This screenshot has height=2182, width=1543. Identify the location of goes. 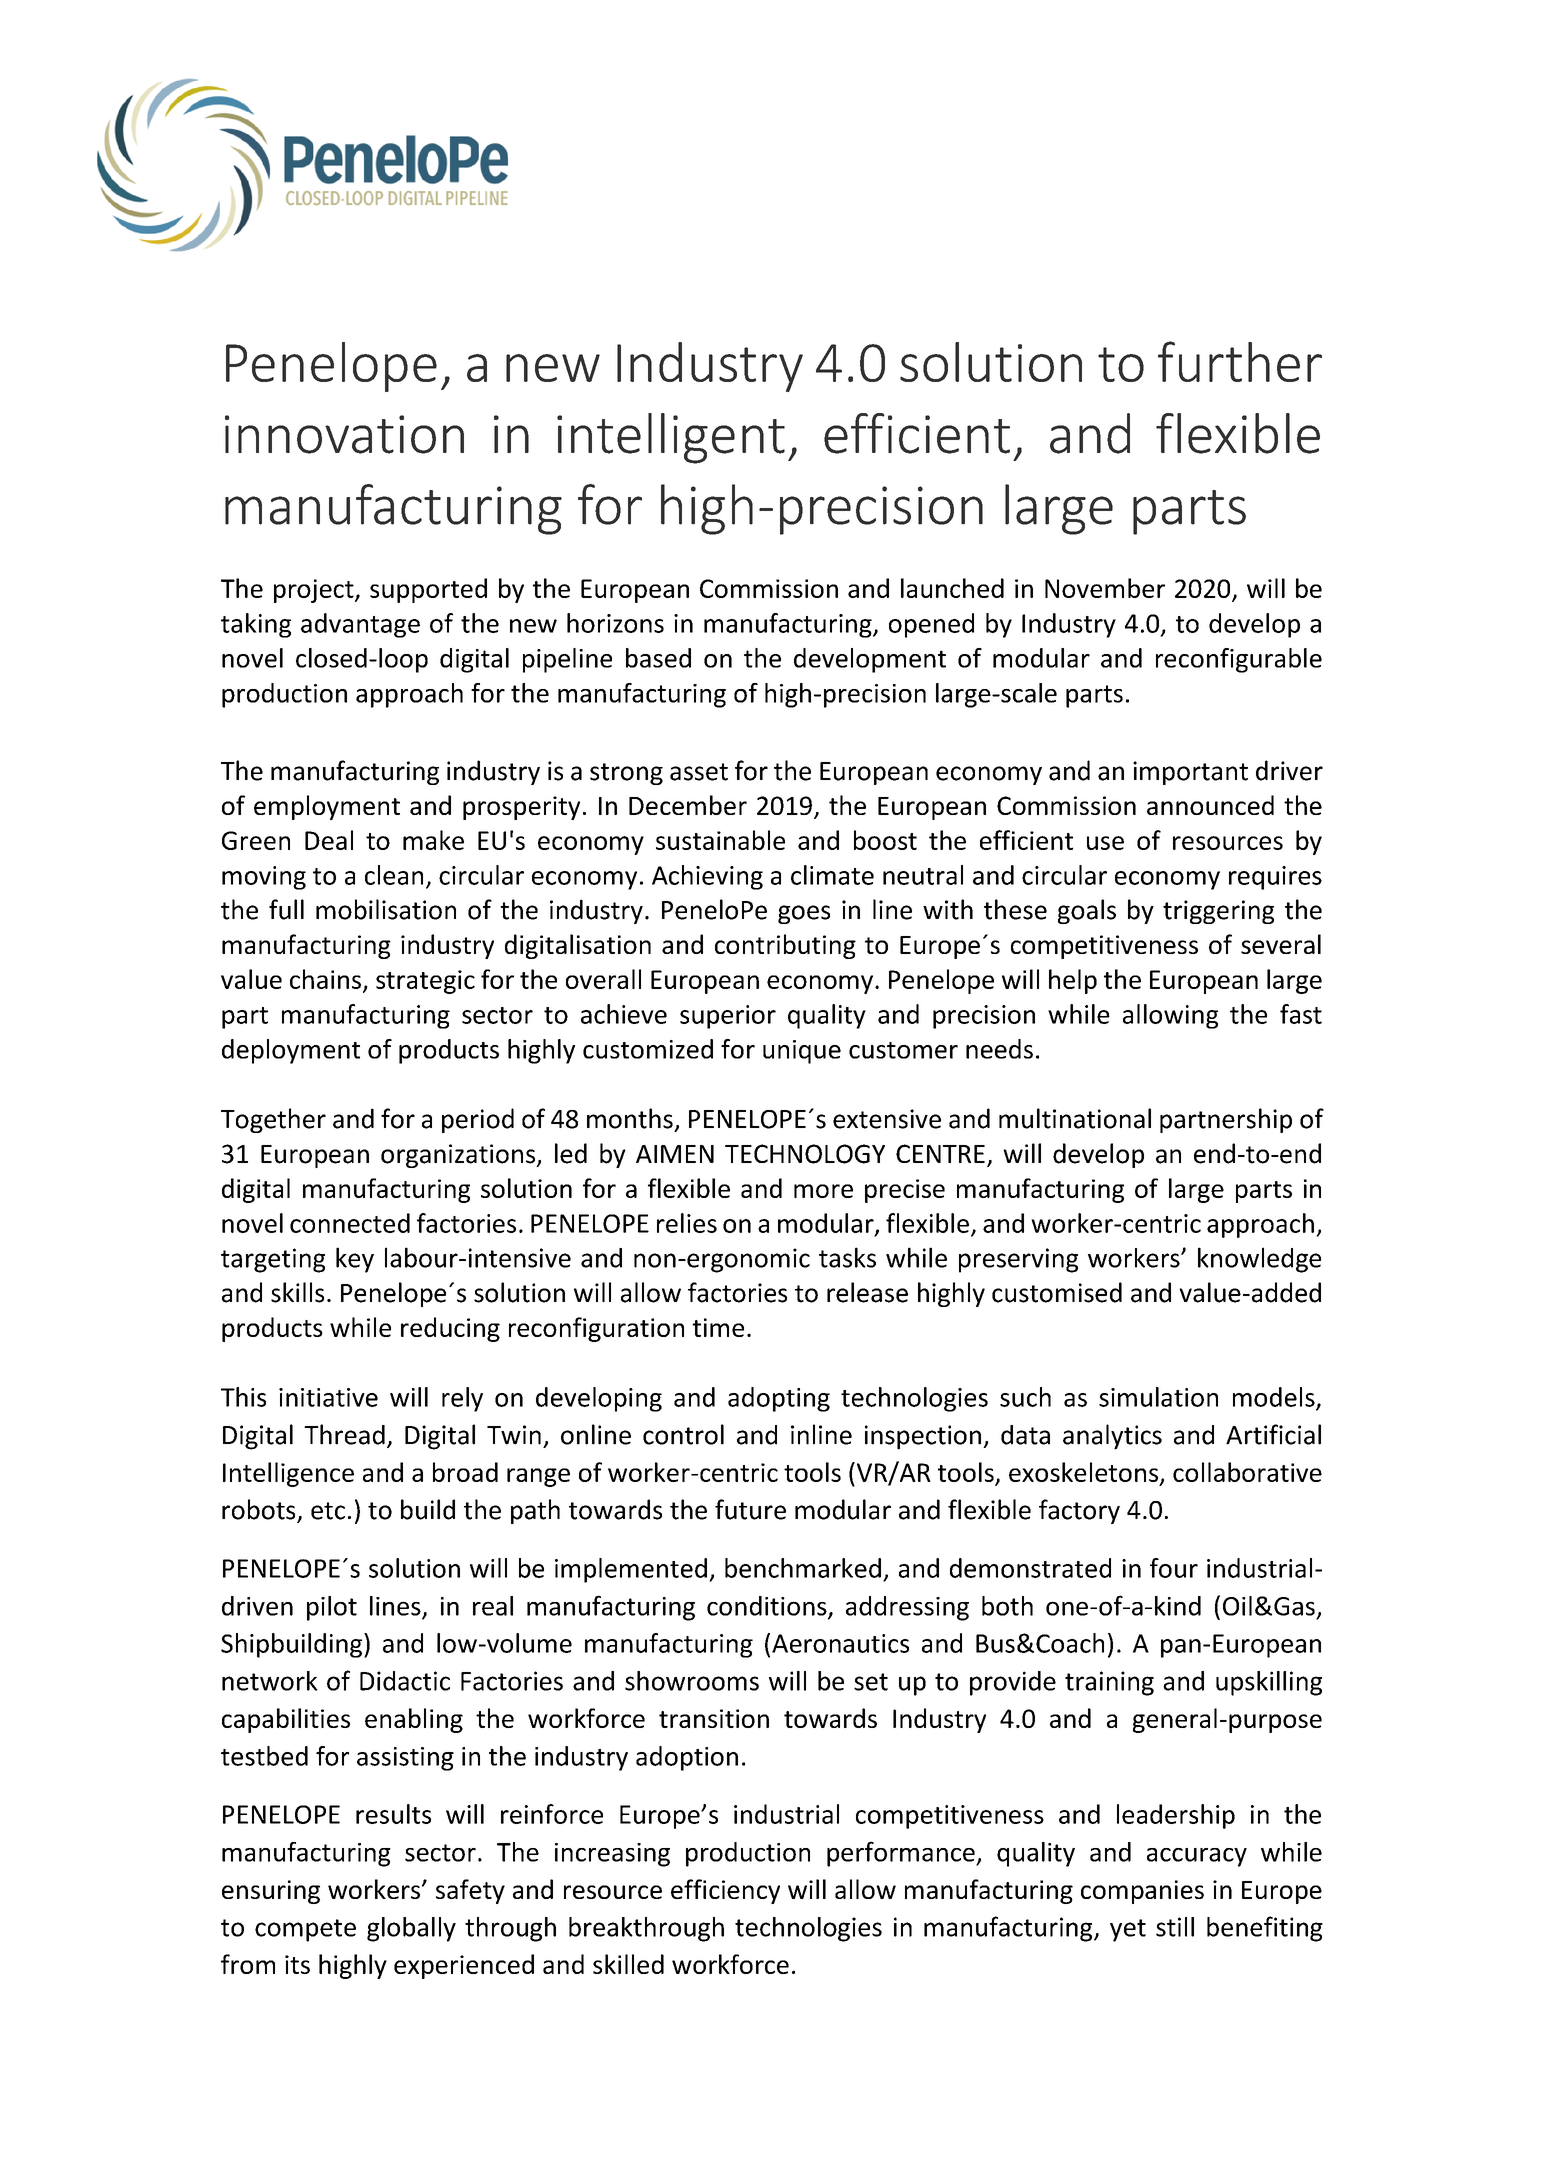
(804, 914).
